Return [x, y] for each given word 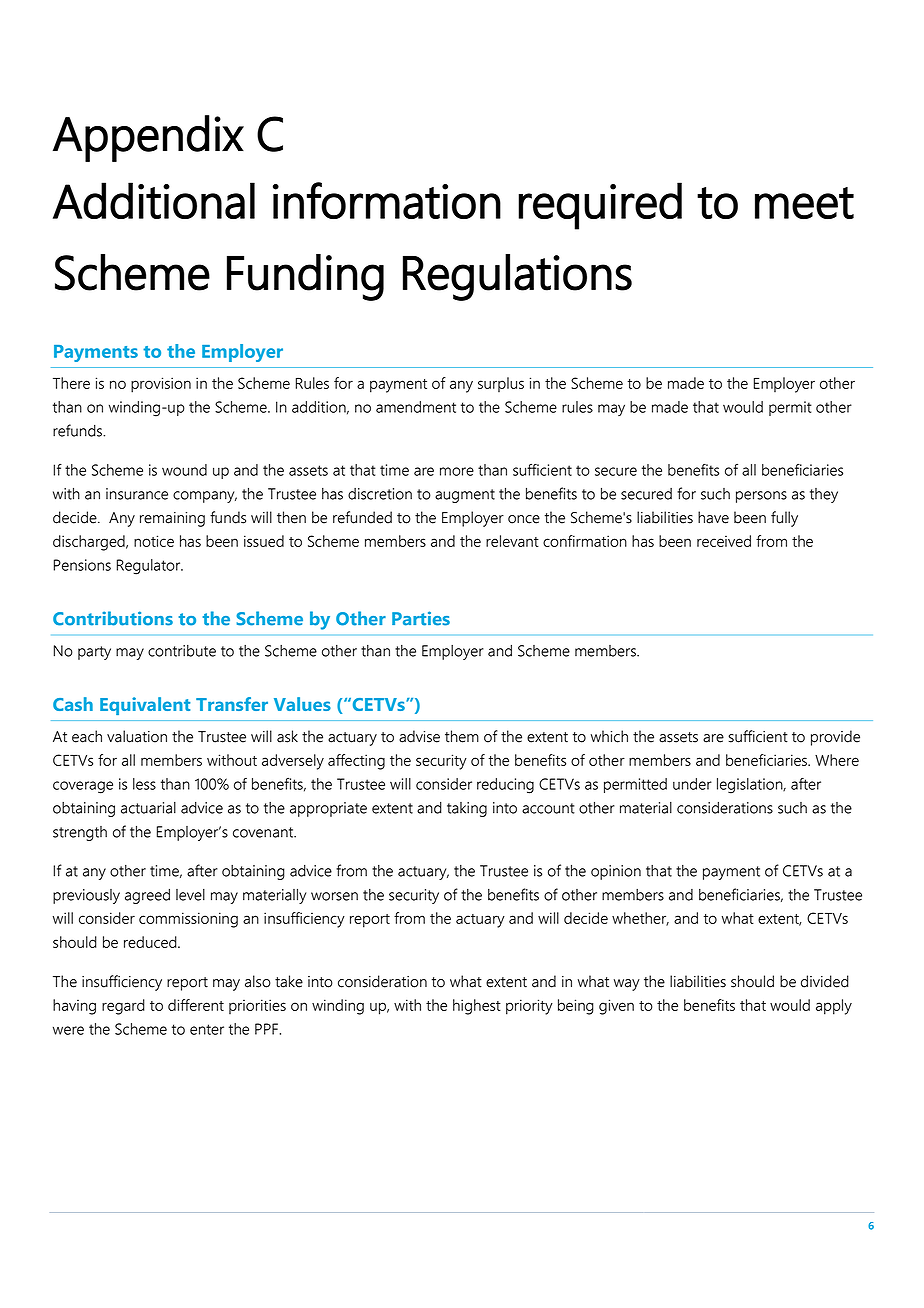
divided [825, 981]
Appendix [148, 138]
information [387, 200]
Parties [421, 618]
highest [477, 1007]
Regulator [150, 567]
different [196, 1005]
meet [804, 203]
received [724, 541]
